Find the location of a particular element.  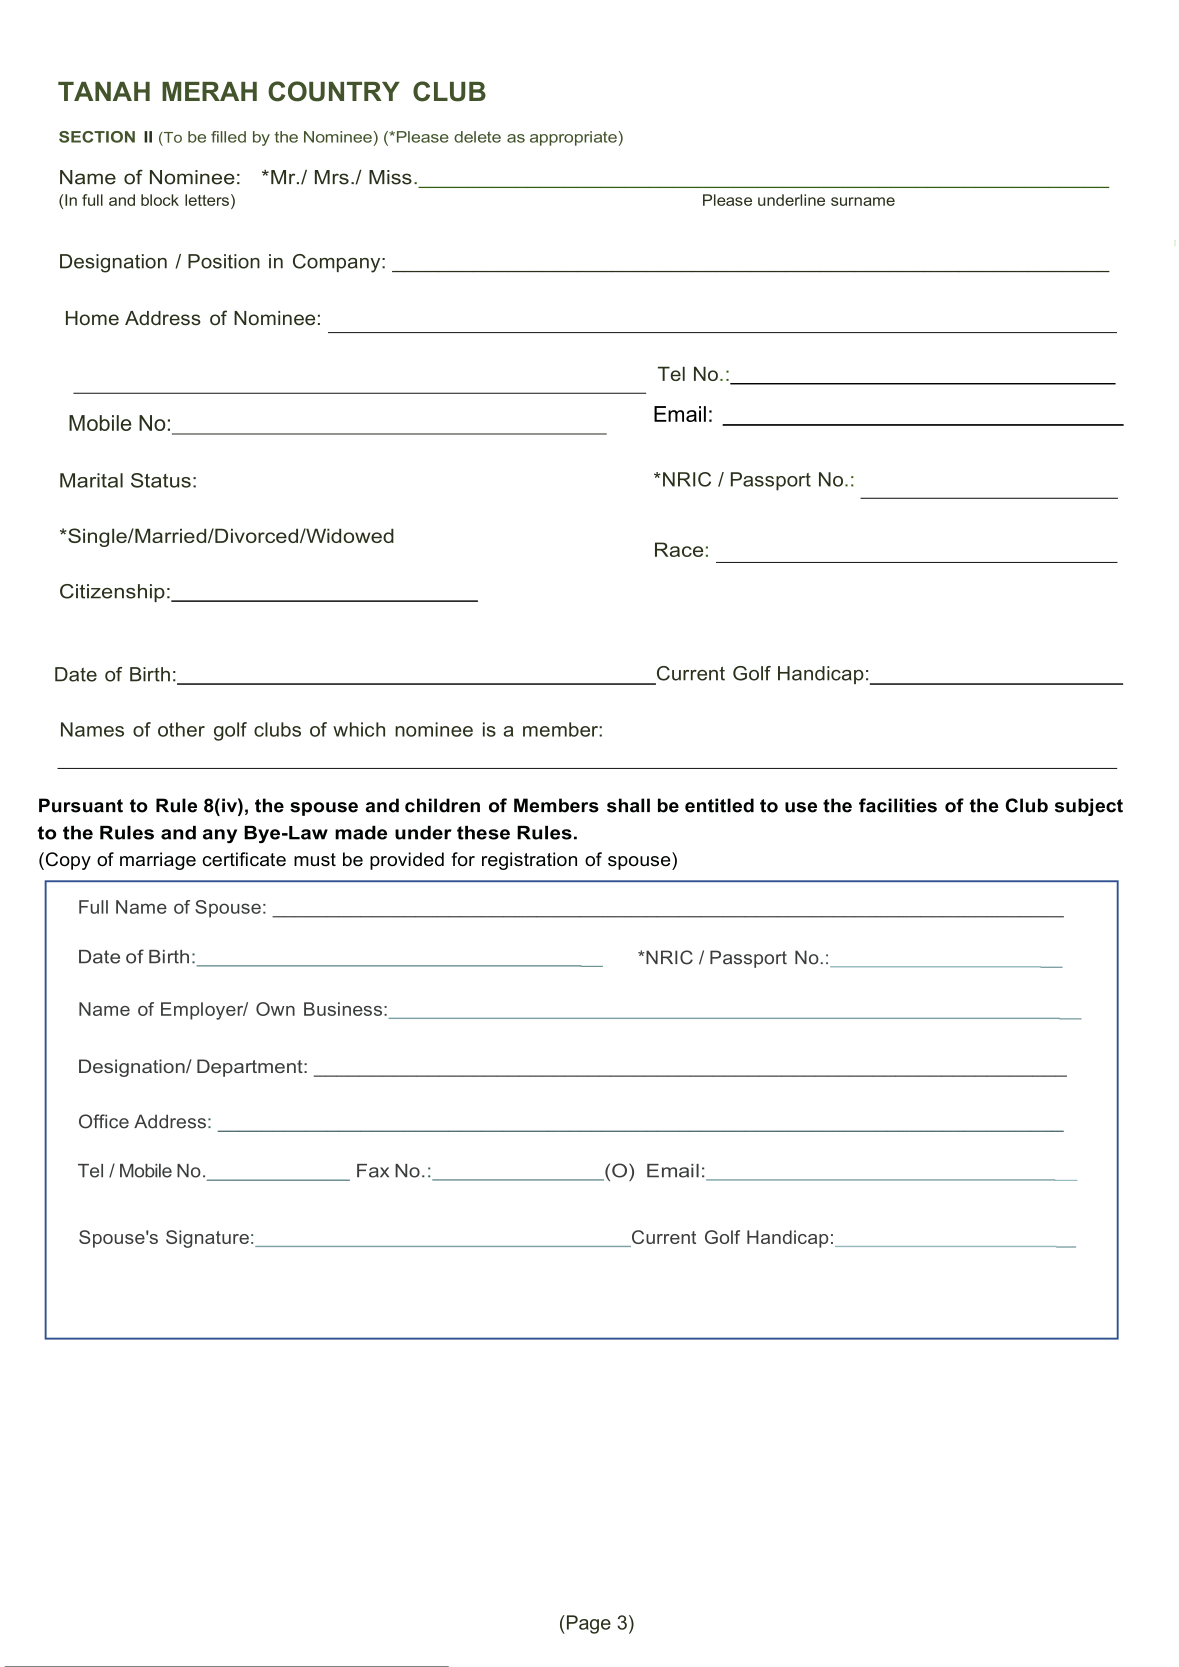

Fax is located at coordinates (373, 1171).
